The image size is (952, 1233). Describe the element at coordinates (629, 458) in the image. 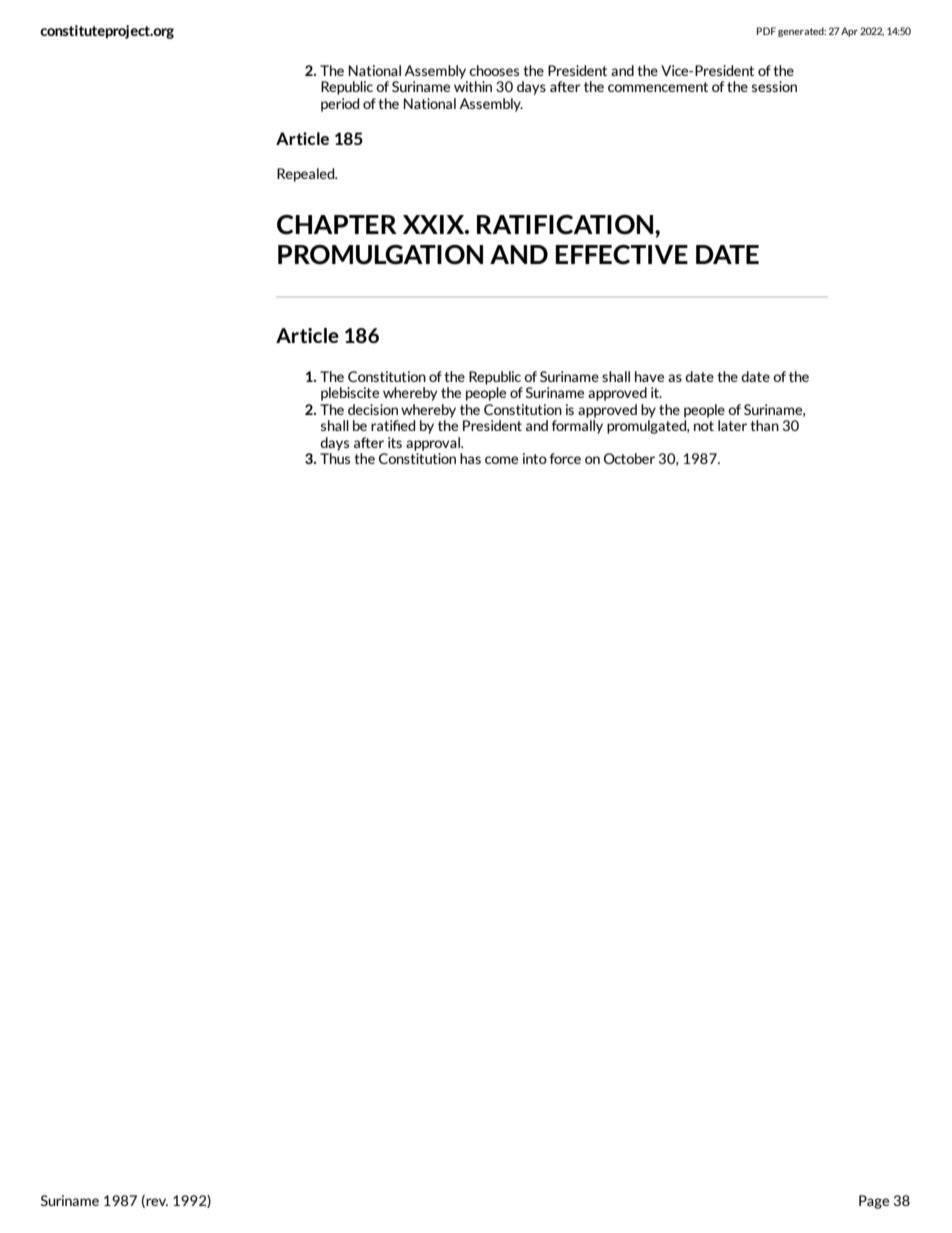

I see `October` at that location.
